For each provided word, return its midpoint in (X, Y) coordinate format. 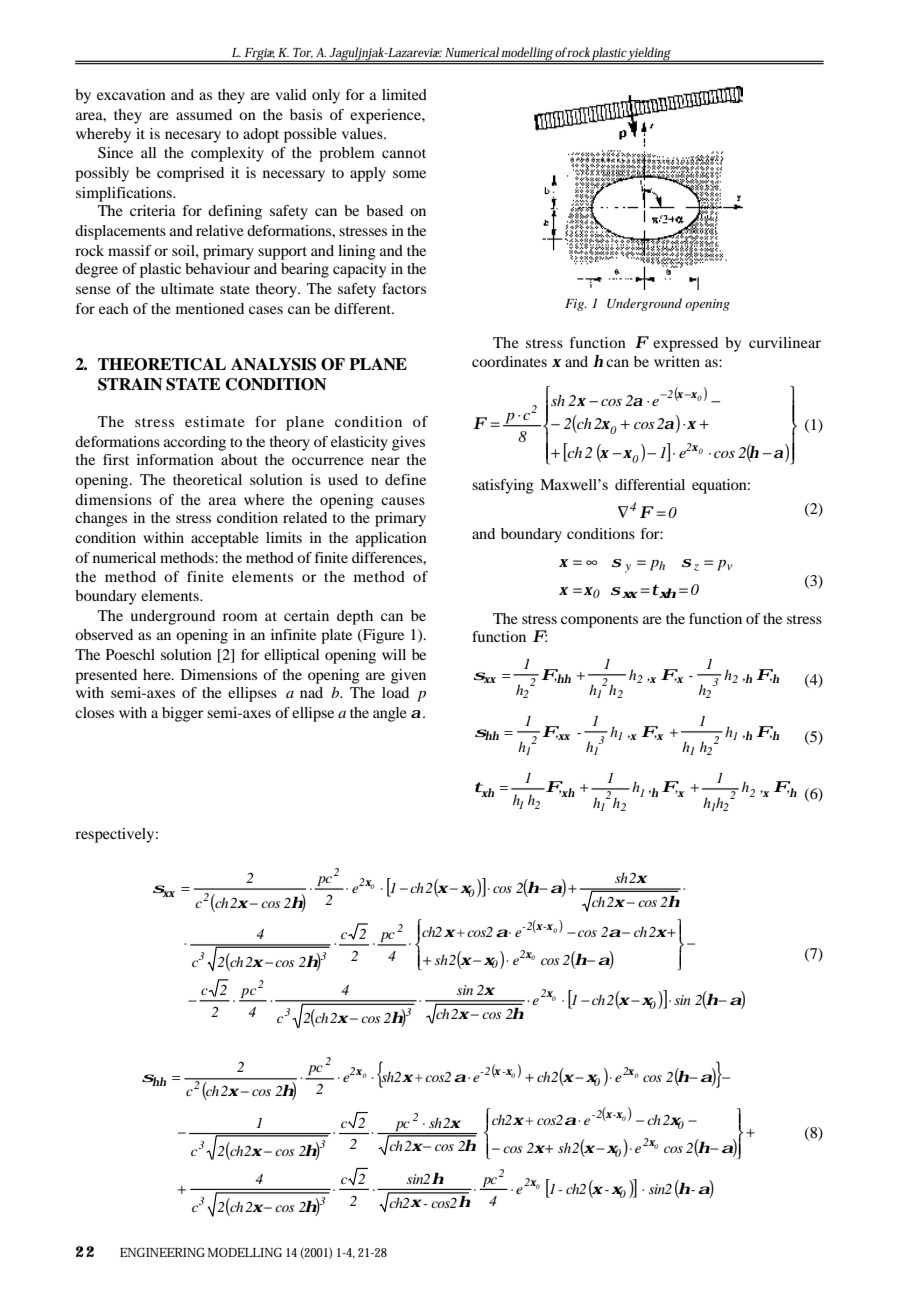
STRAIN (130, 384)
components (599, 621)
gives (408, 443)
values (363, 133)
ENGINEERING (162, 1252)
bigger (182, 714)
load (395, 692)
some (409, 174)
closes (94, 712)
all (148, 152)
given (408, 676)
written (677, 361)
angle (390, 714)
